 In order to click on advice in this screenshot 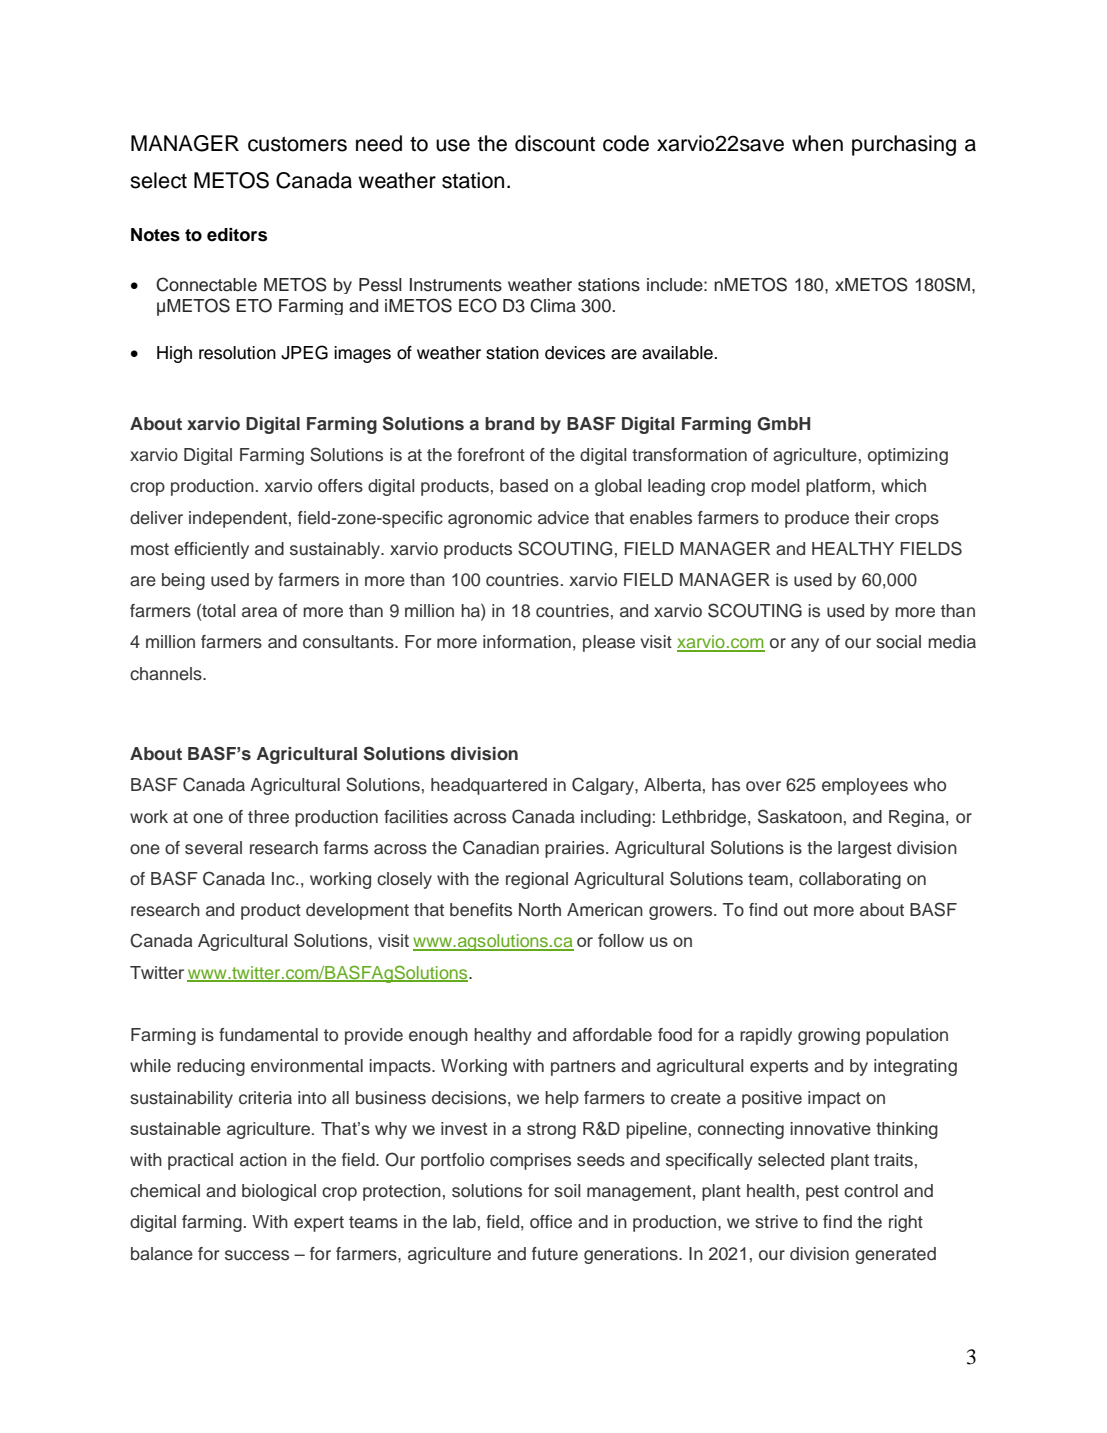, I will do `click(563, 518)`.
